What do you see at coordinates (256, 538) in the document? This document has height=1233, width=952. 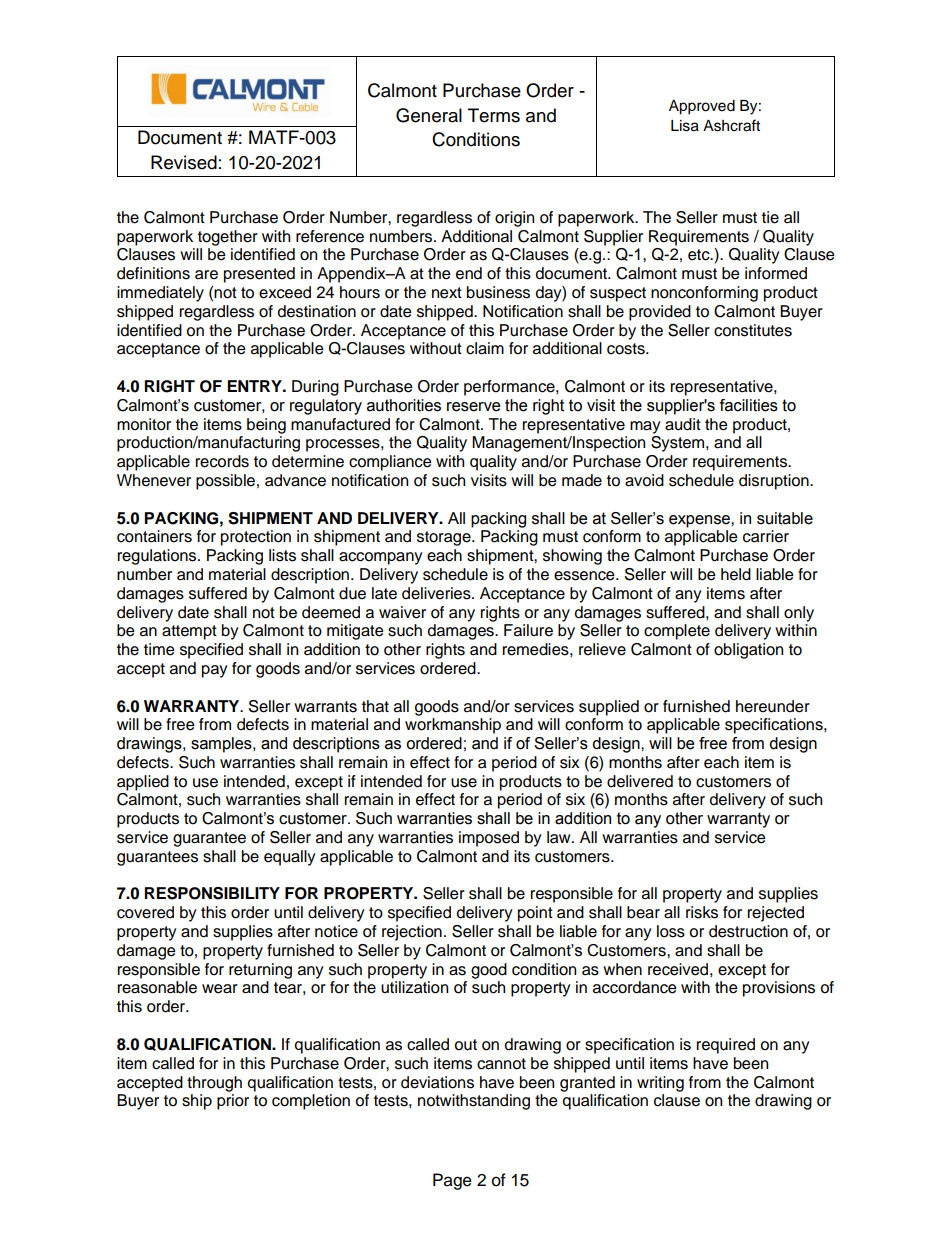 I see `protection` at bounding box center [256, 538].
